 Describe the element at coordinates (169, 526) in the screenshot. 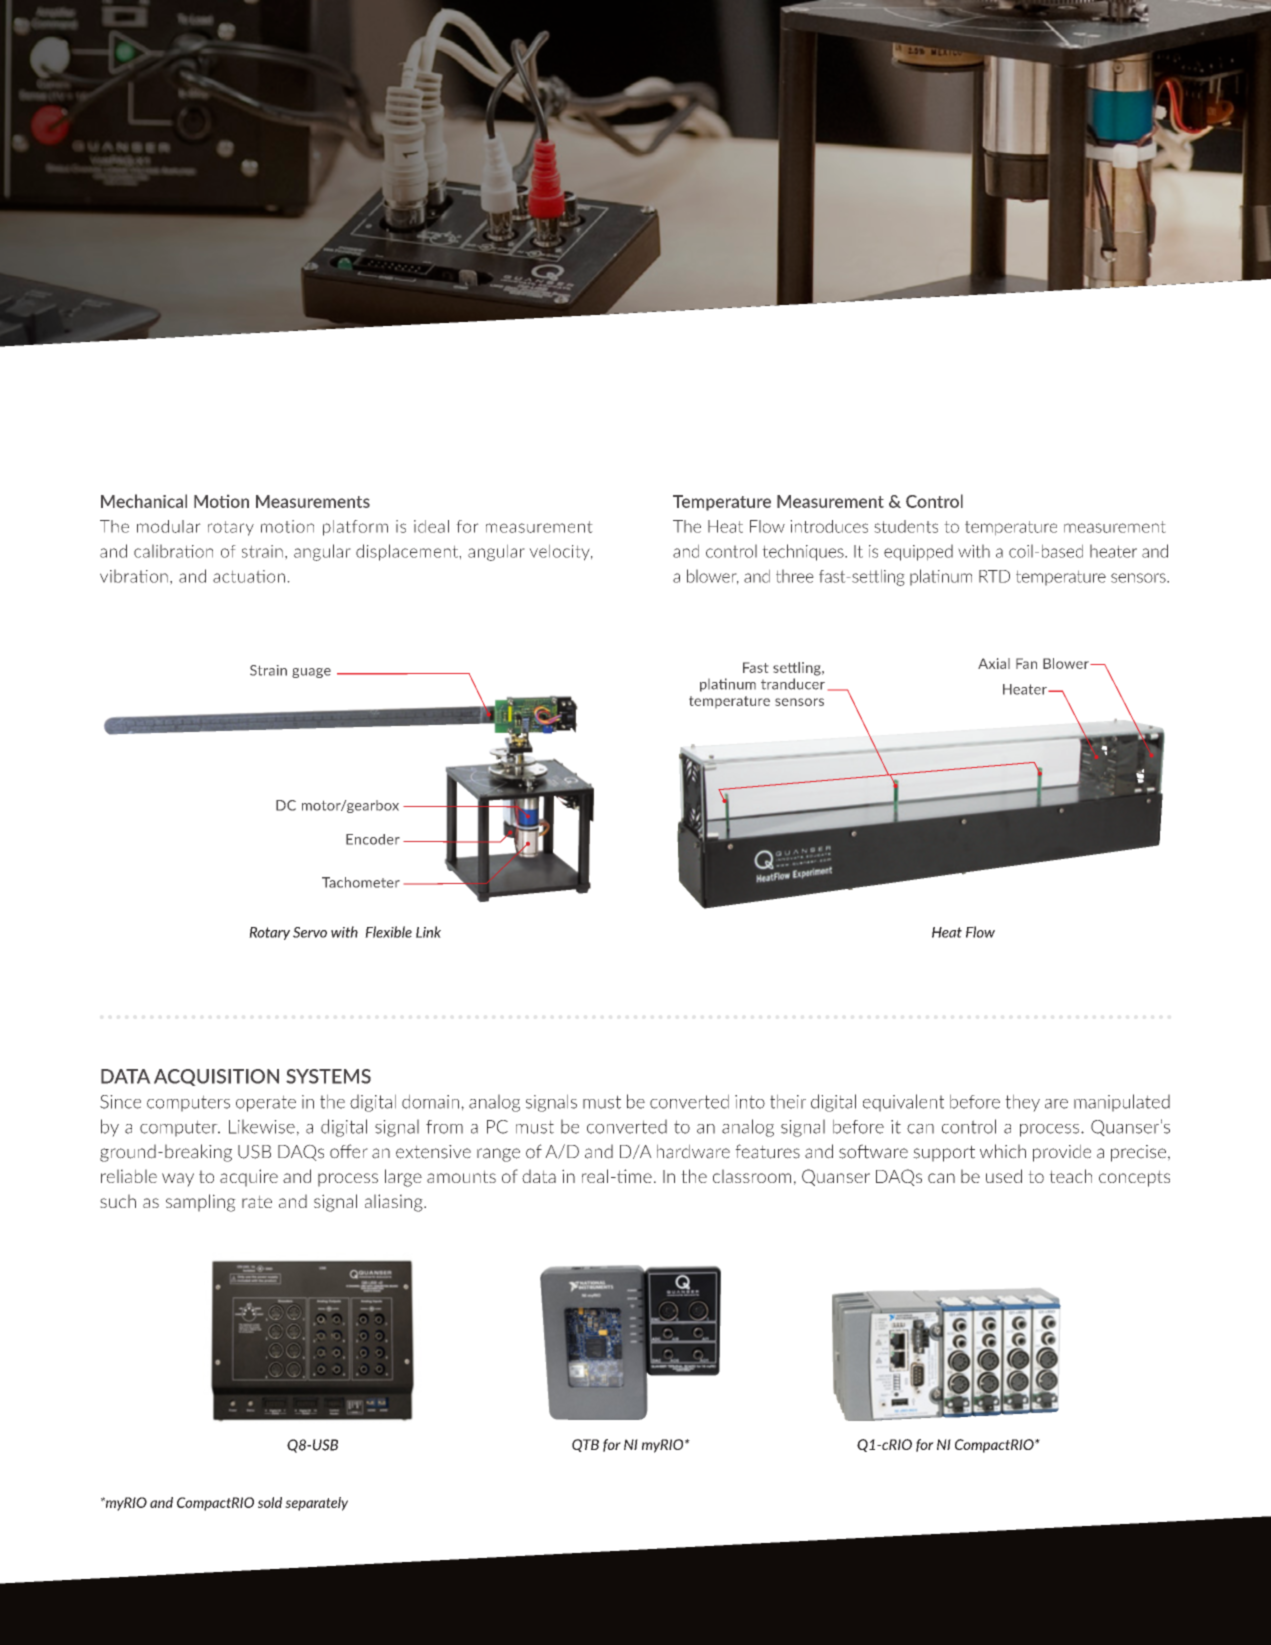

I see `modular` at that location.
